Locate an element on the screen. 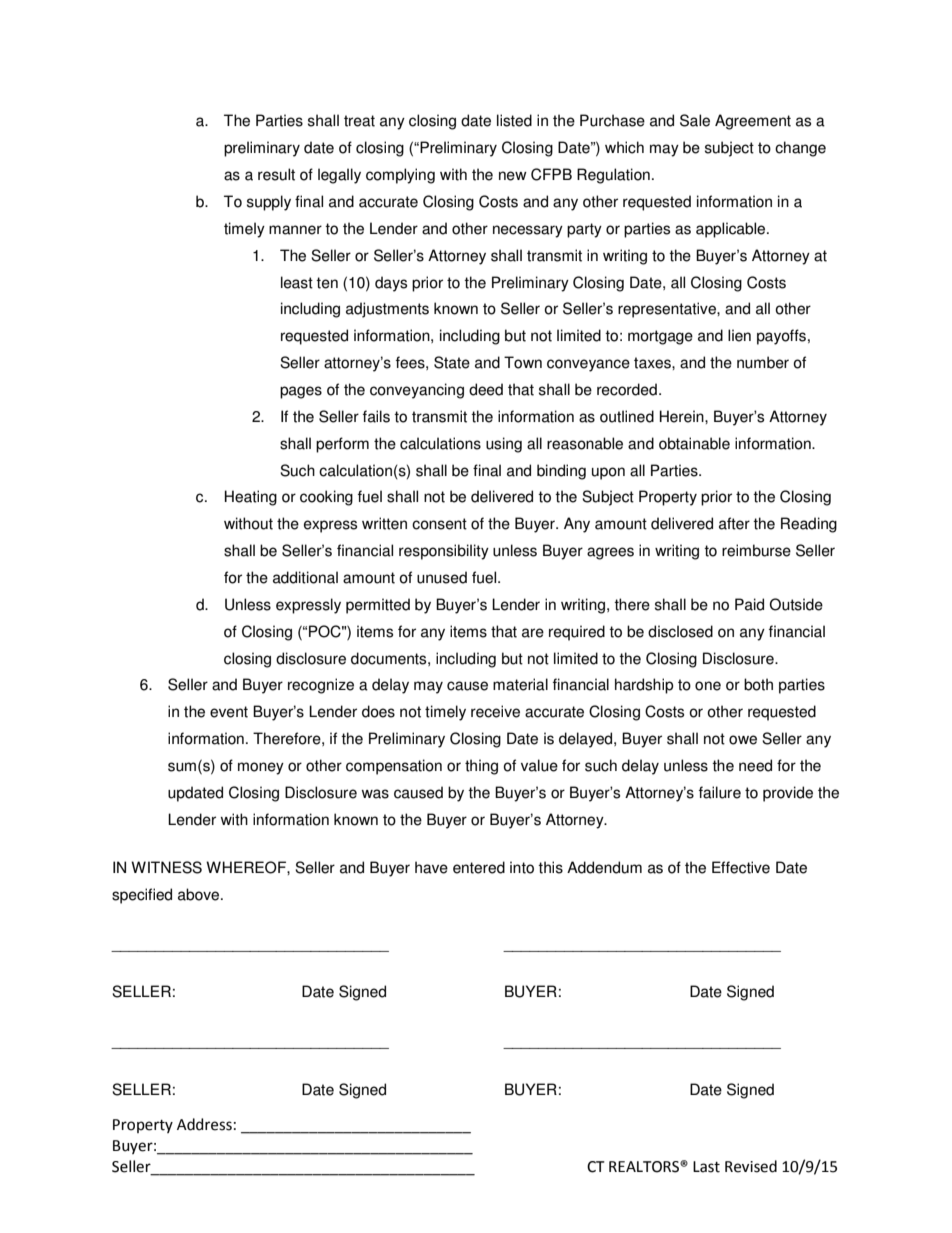 Image resolution: width=952 pixels, height=1233 pixels. Heating is located at coordinates (251, 498).
